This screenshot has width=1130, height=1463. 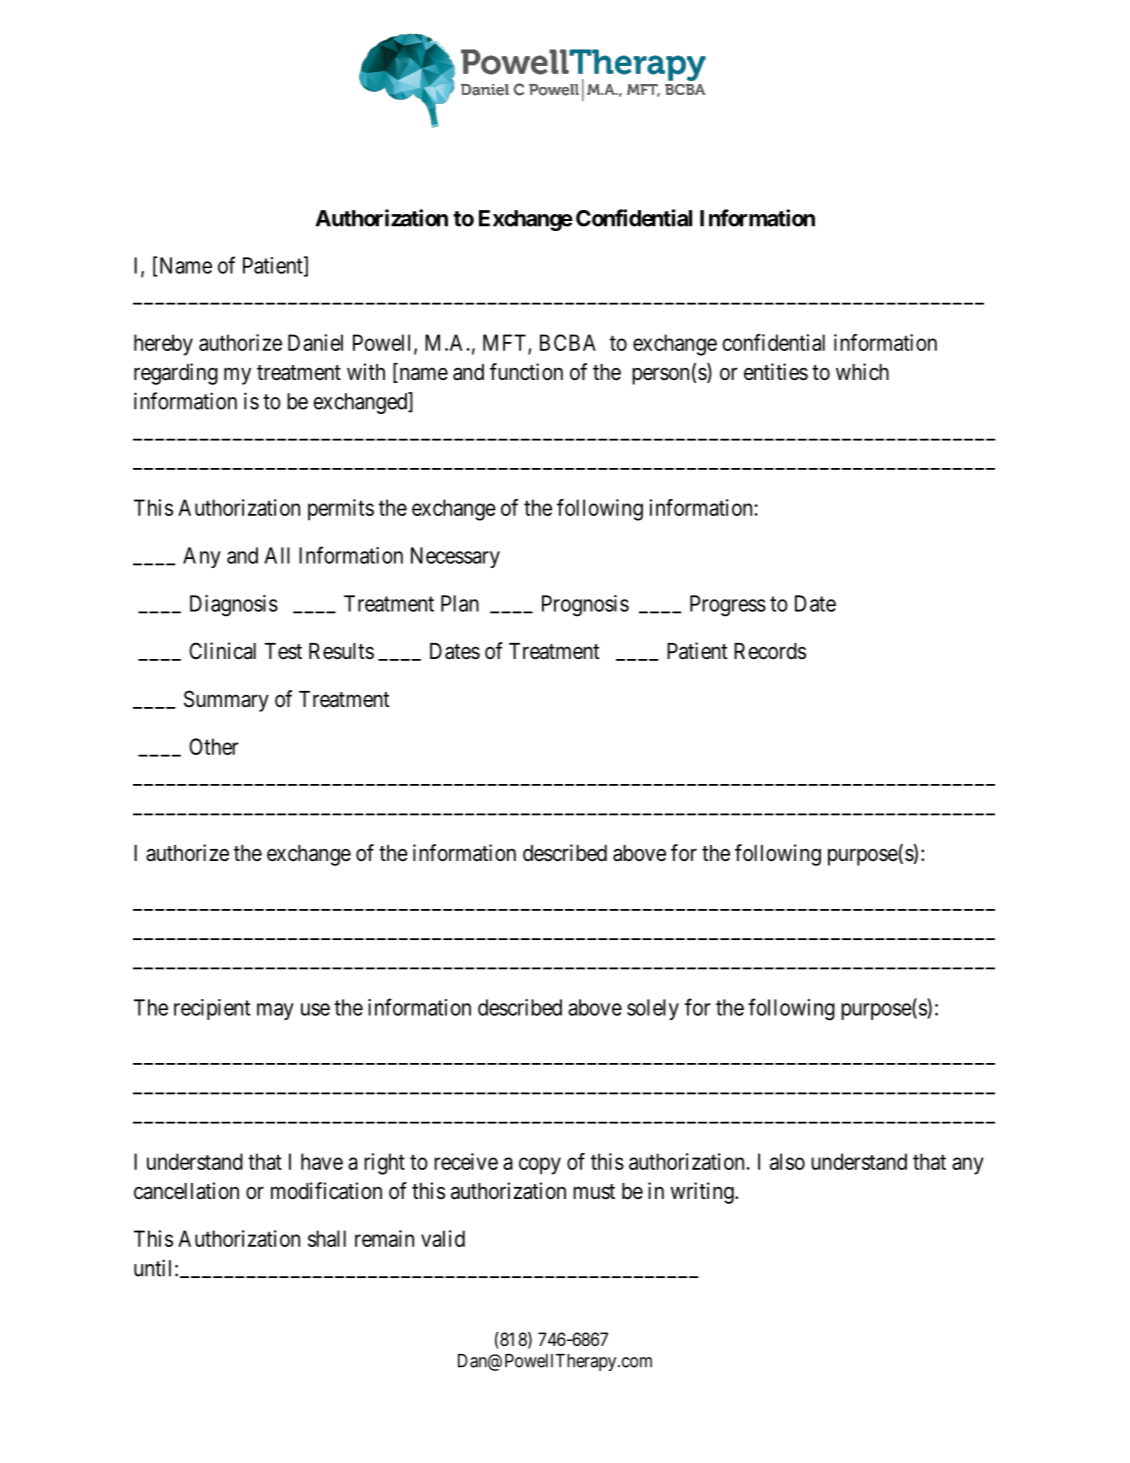 I want to click on cancellation, so click(x=186, y=1191).
